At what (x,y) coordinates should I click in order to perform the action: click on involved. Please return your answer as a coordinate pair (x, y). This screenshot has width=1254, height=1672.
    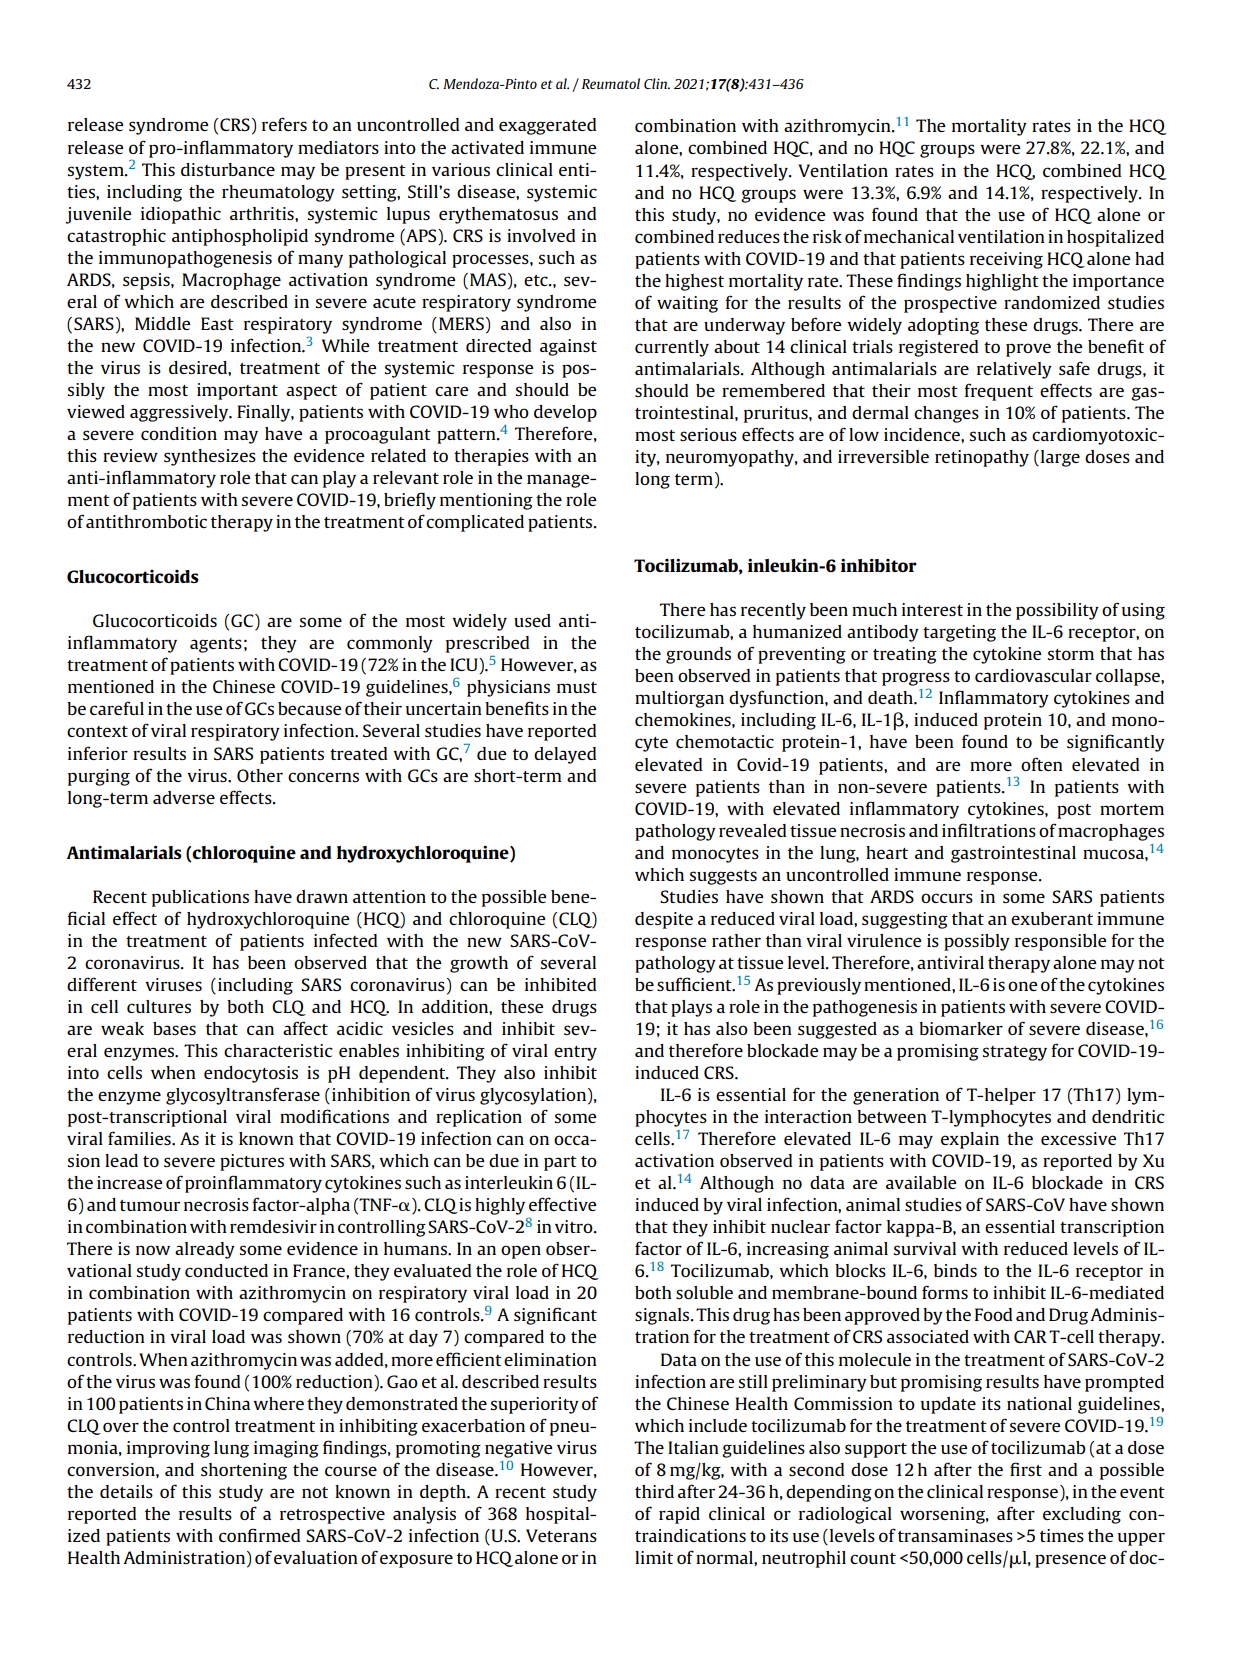
    Looking at the image, I should click on (541, 235).
